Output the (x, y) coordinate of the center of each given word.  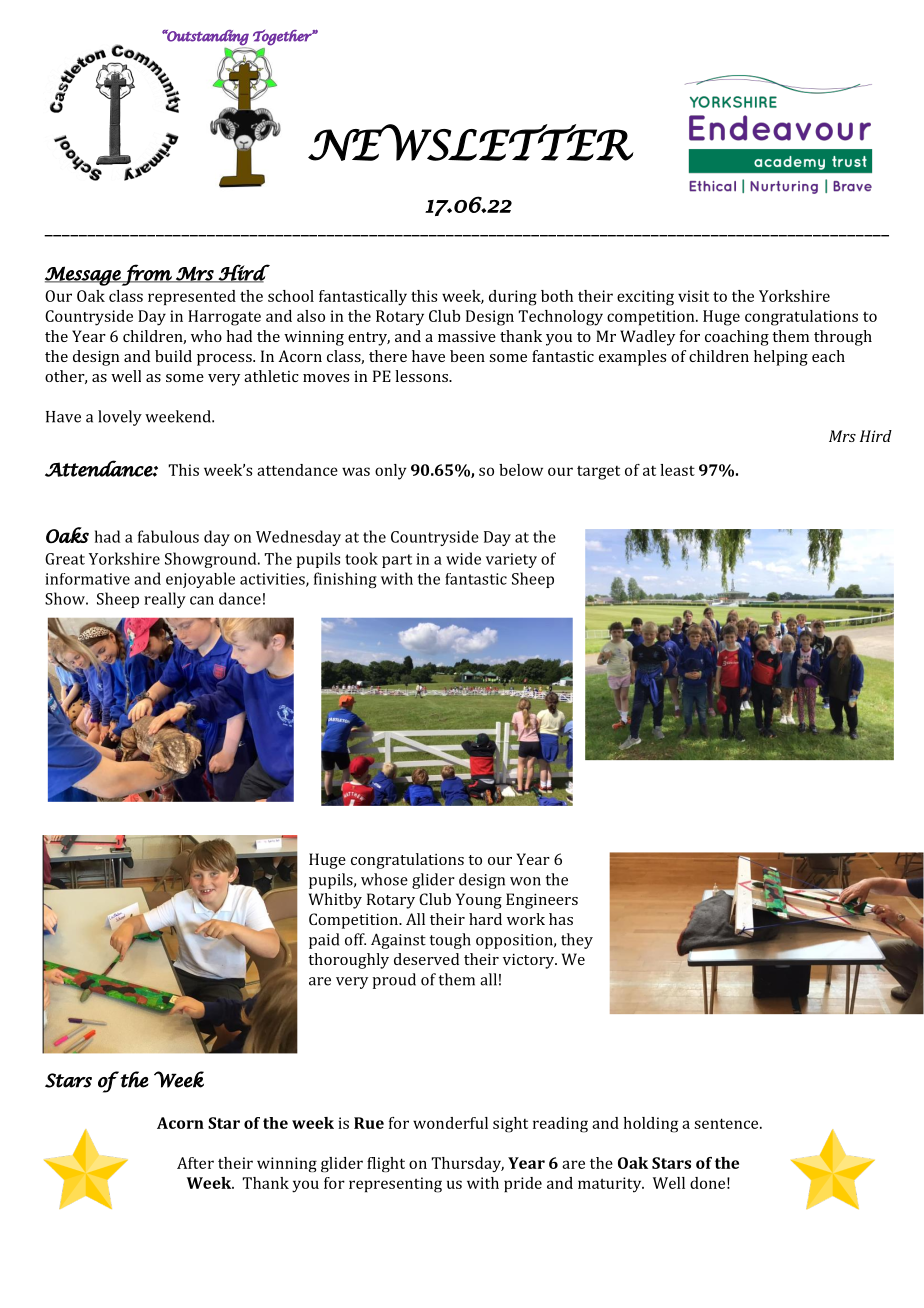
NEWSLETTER (471, 142)
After (195, 1163)
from (147, 275)
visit (693, 296)
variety (511, 560)
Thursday (467, 1164)
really (165, 600)
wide (463, 558)
